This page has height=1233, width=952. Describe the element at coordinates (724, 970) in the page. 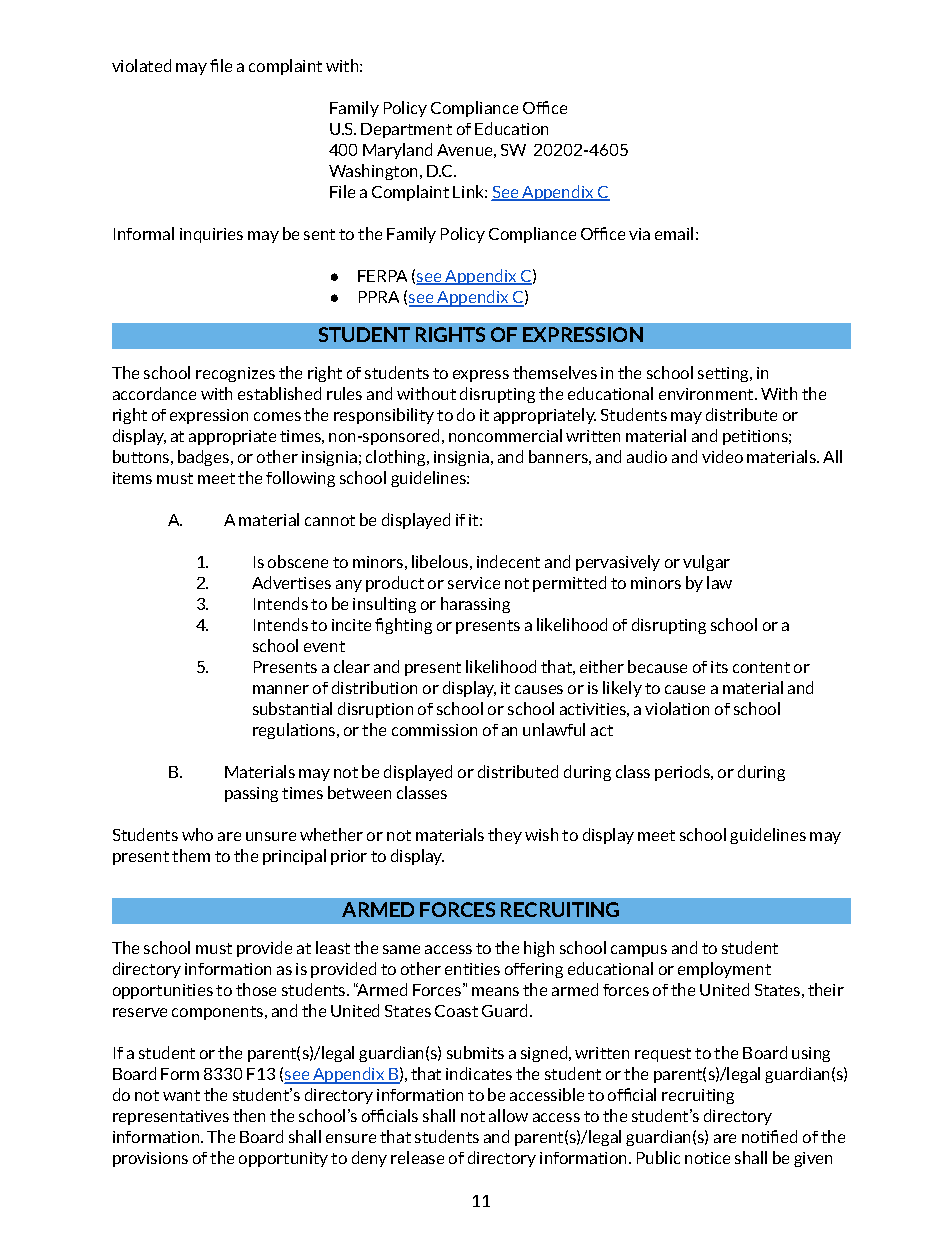

I see `employment` at that location.
